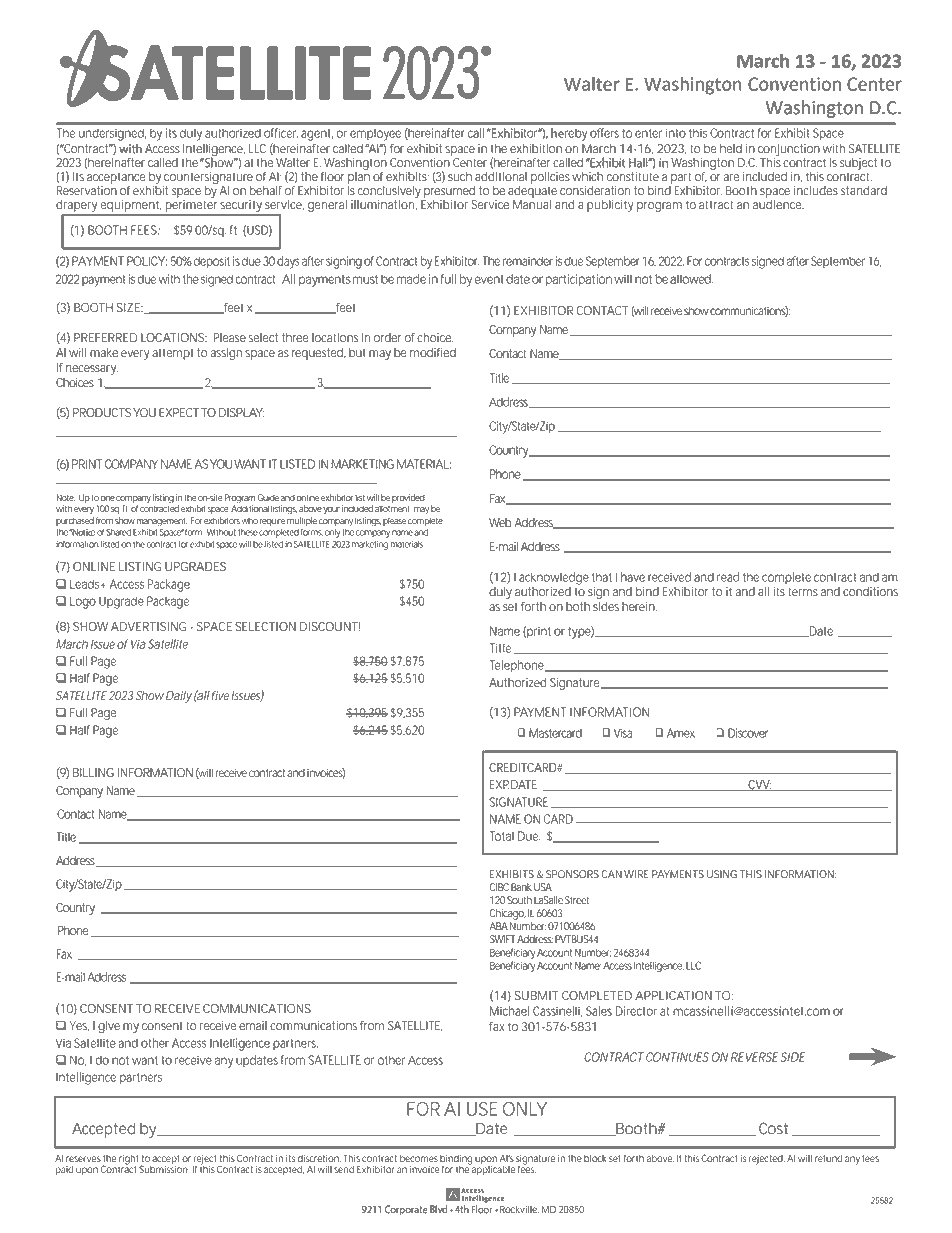  What do you see at coordinates (408, 498) in the image?
I see `provided` at bounding box center [408, 498].
